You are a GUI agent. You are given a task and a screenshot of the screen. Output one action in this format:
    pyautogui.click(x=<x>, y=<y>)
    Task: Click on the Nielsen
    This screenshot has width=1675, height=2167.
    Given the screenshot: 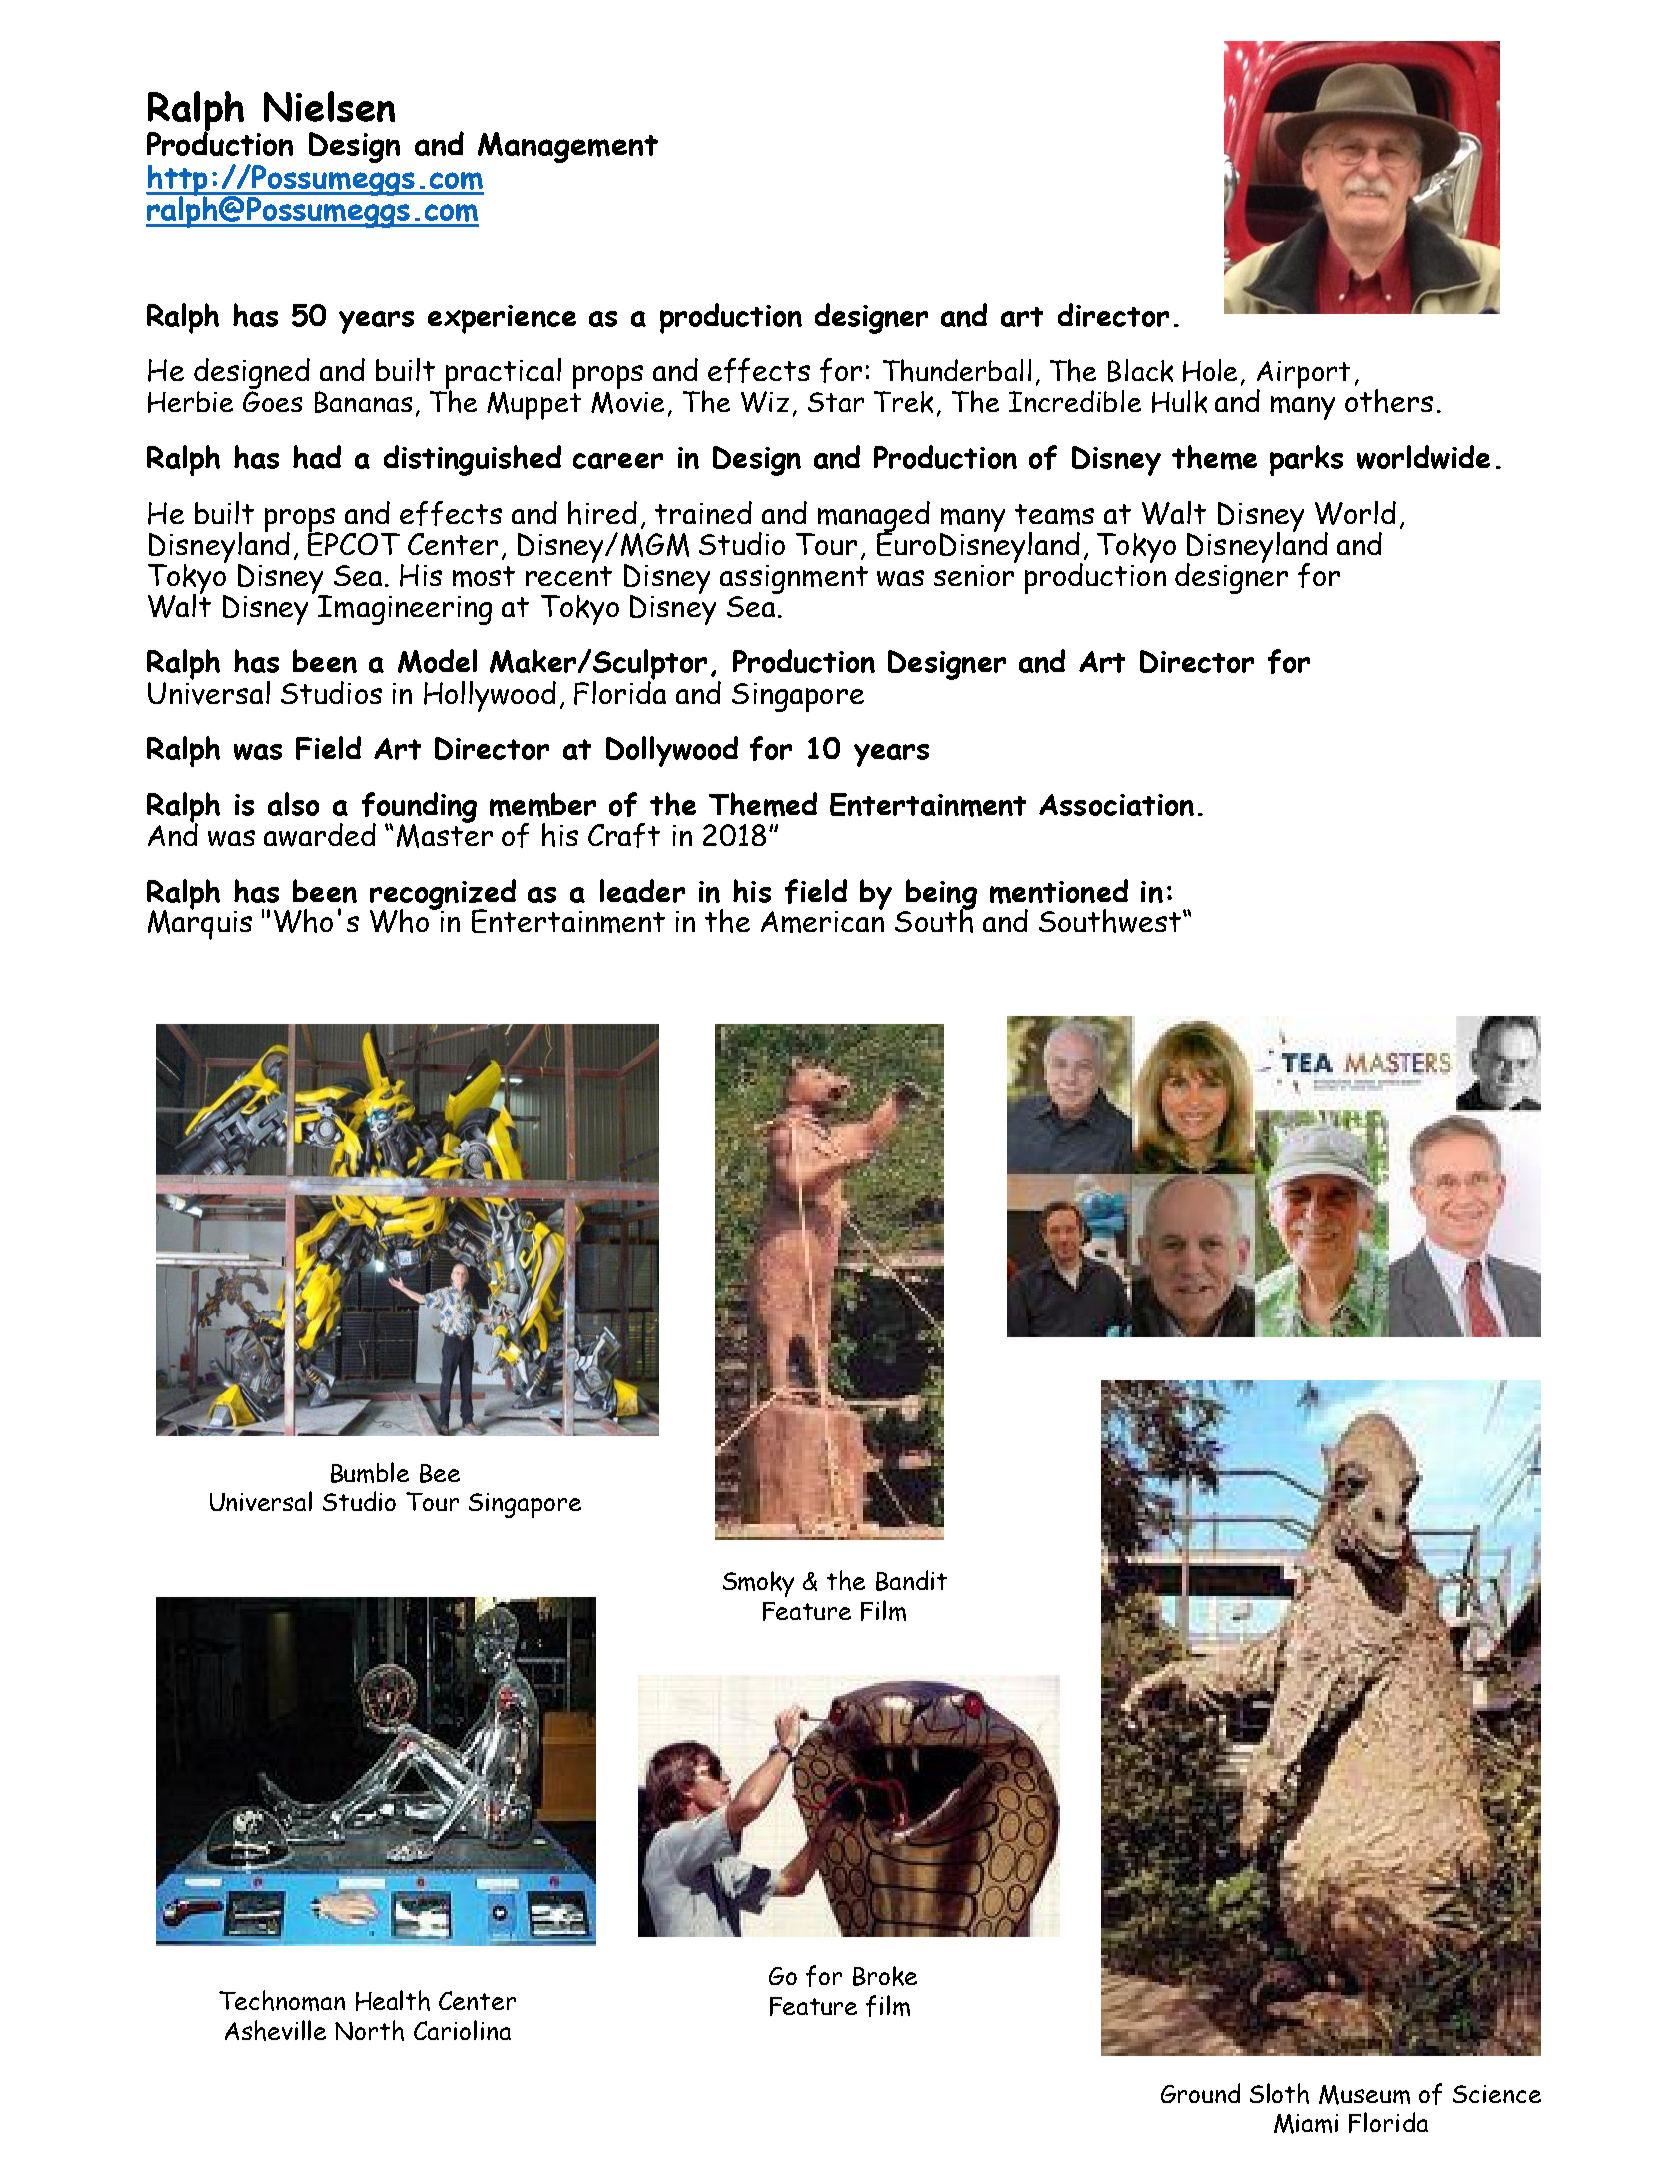 What is the action you would take?
    pyautogui.click(x=329, y=106)
